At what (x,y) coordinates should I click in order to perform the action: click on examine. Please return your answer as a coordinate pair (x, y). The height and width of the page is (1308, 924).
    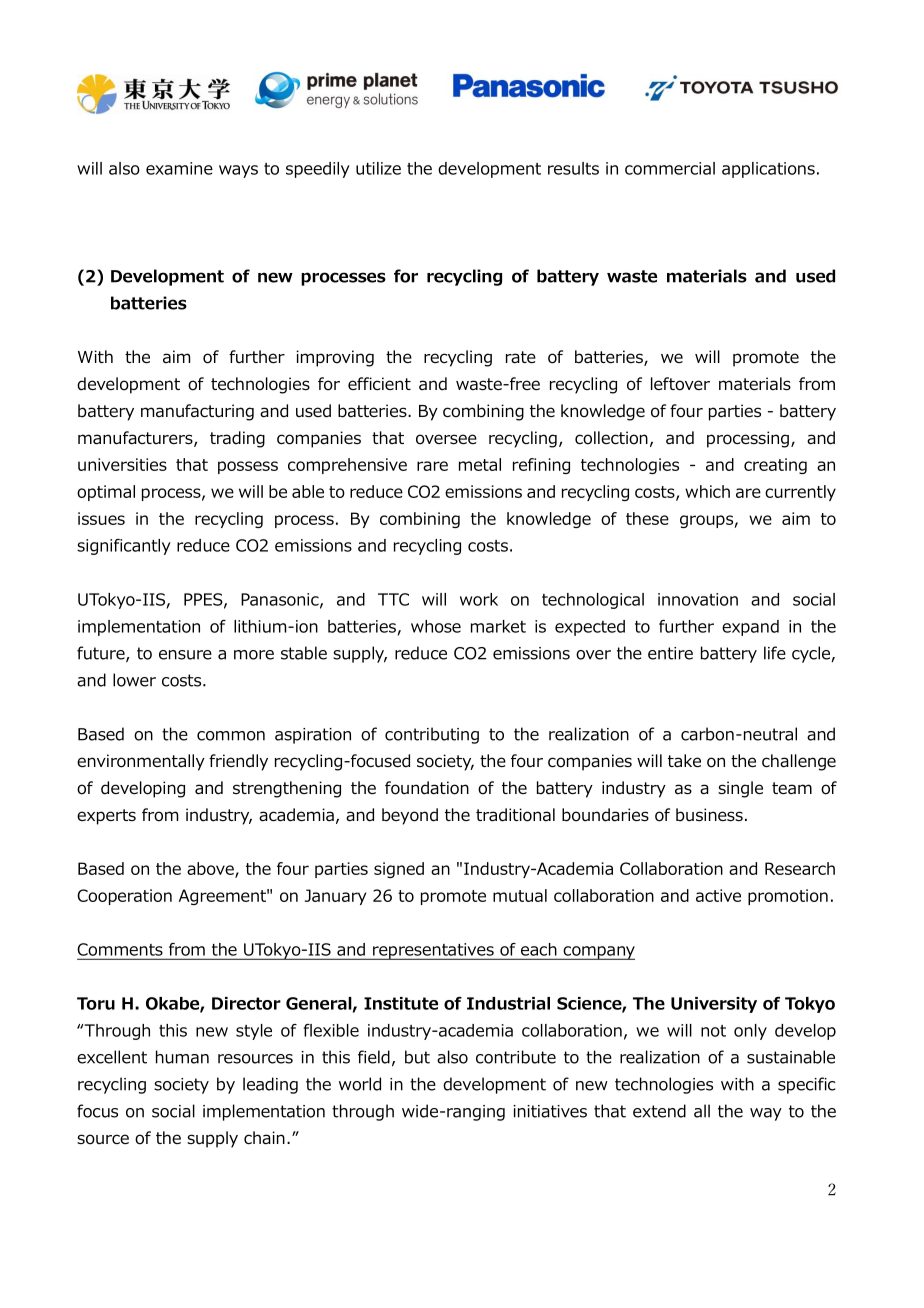
    Looking at the image, I should click on (179, 168).
